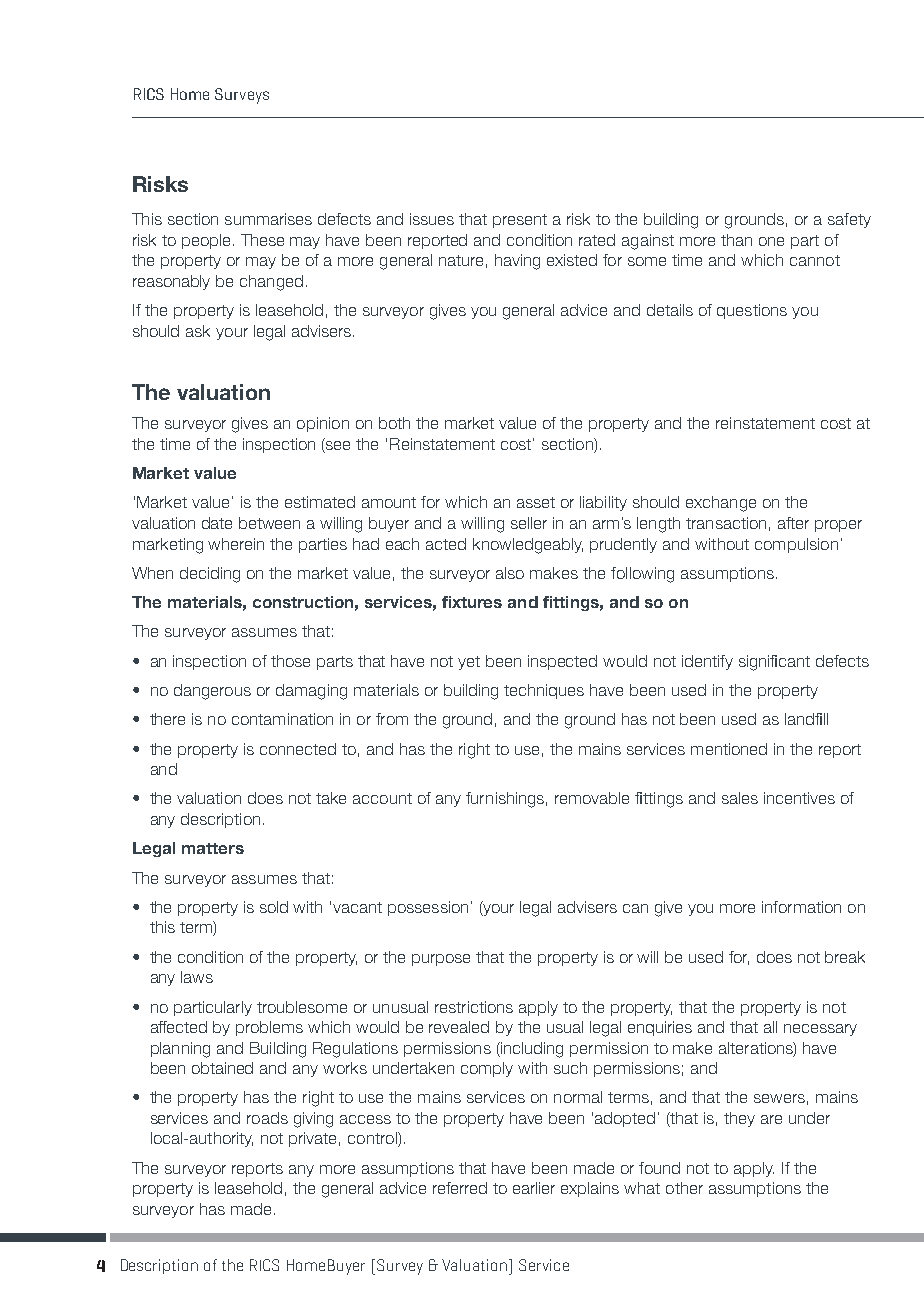  Describe the element at coordinates (267, 1118) in the screenshot. I see `roads` at that location.
